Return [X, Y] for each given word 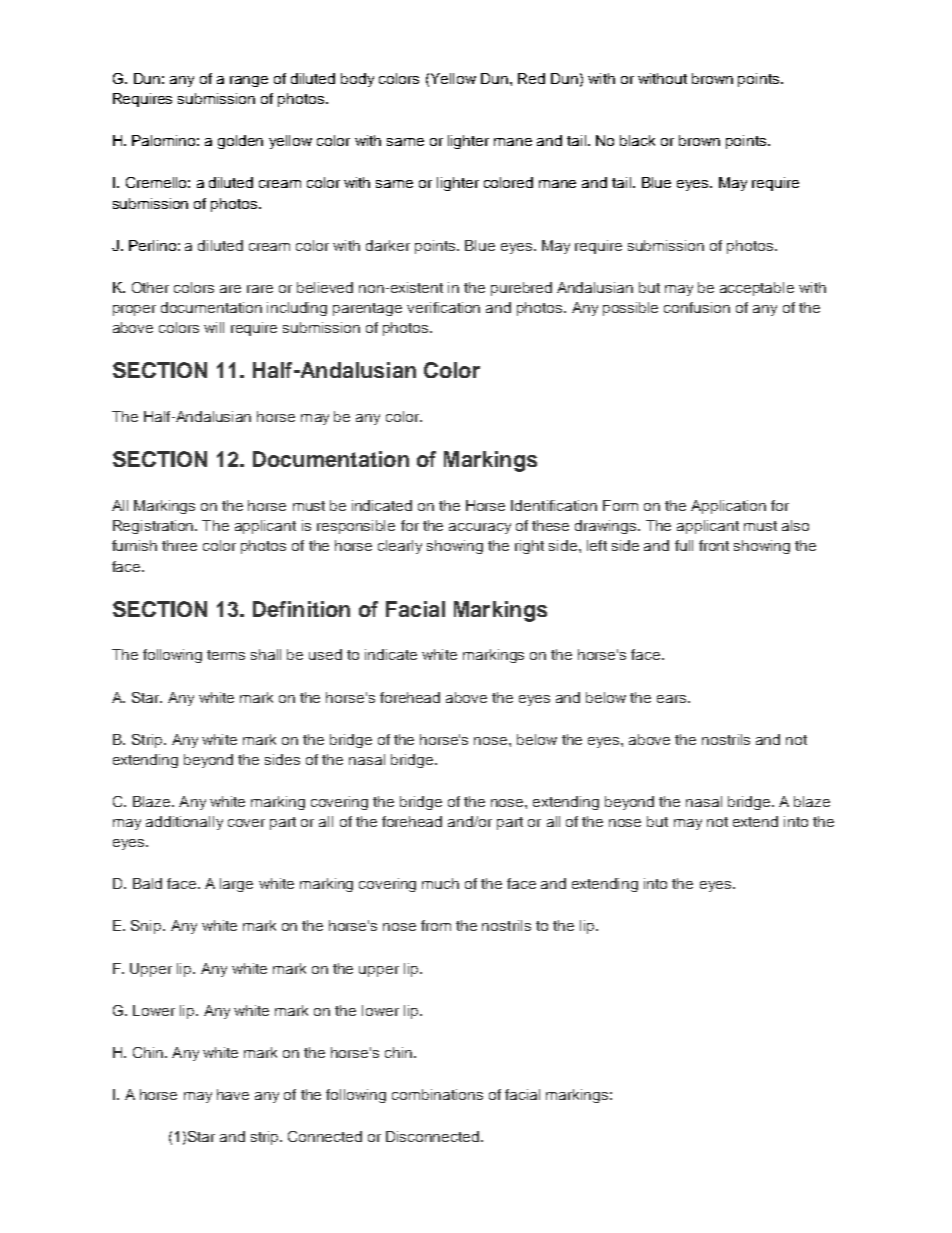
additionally [184, 823]
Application [728, 507]
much [440, 883]
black [637, 140]
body [357, 80]
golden [240, 142]
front [714, 545]
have [233, 1094]
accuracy [480, 528]
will [214, 327]
